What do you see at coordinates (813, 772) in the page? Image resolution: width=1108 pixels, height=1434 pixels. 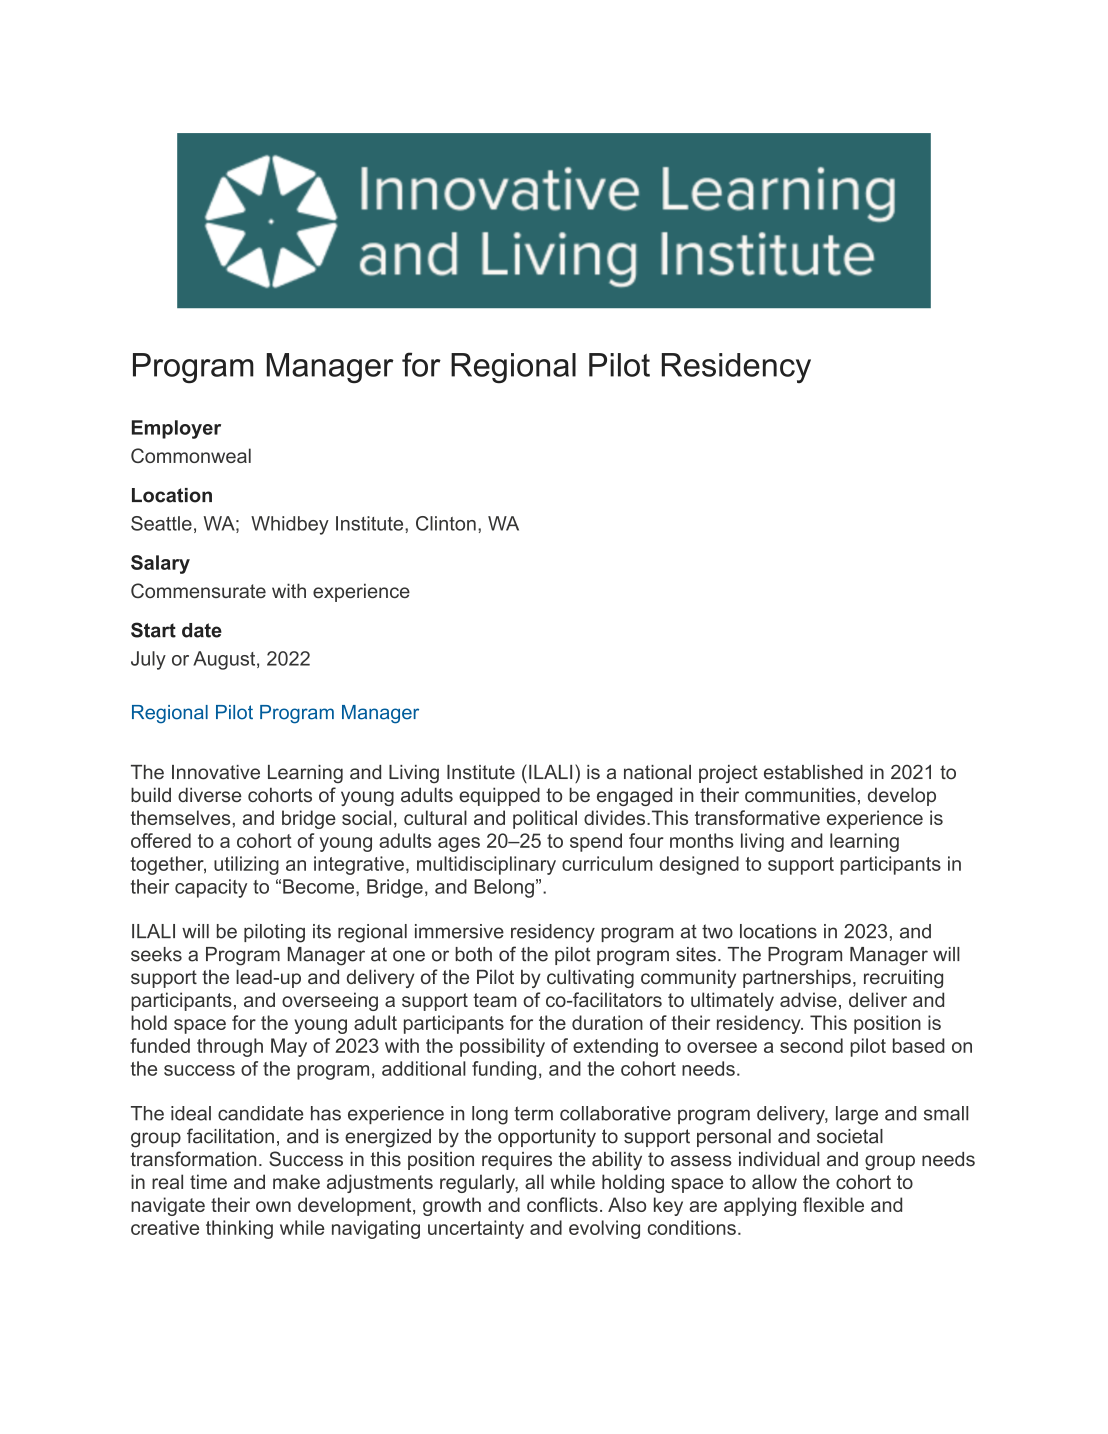 I see `established` at bounding box center [813, 772].
